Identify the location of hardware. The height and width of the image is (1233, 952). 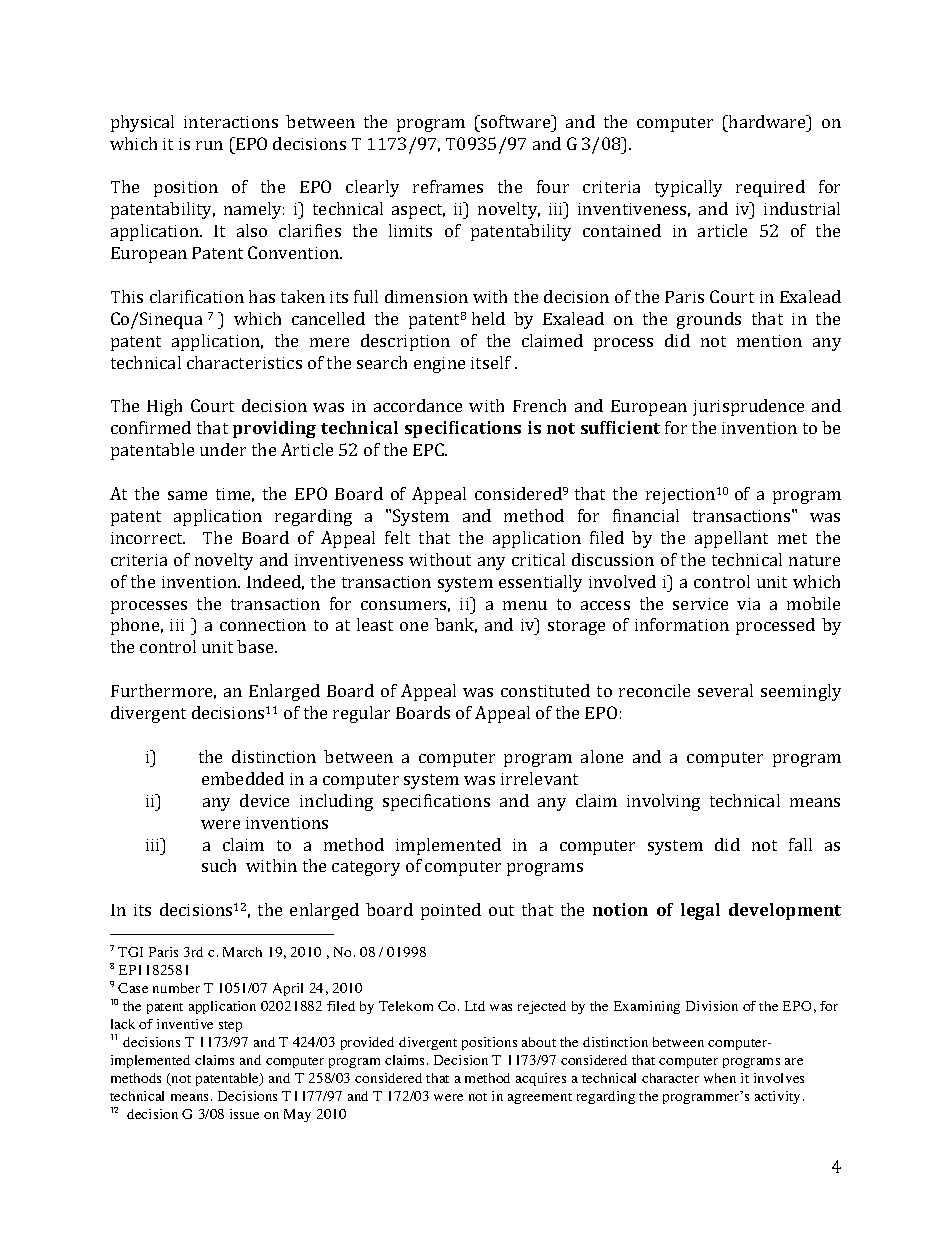
(767, 121).
